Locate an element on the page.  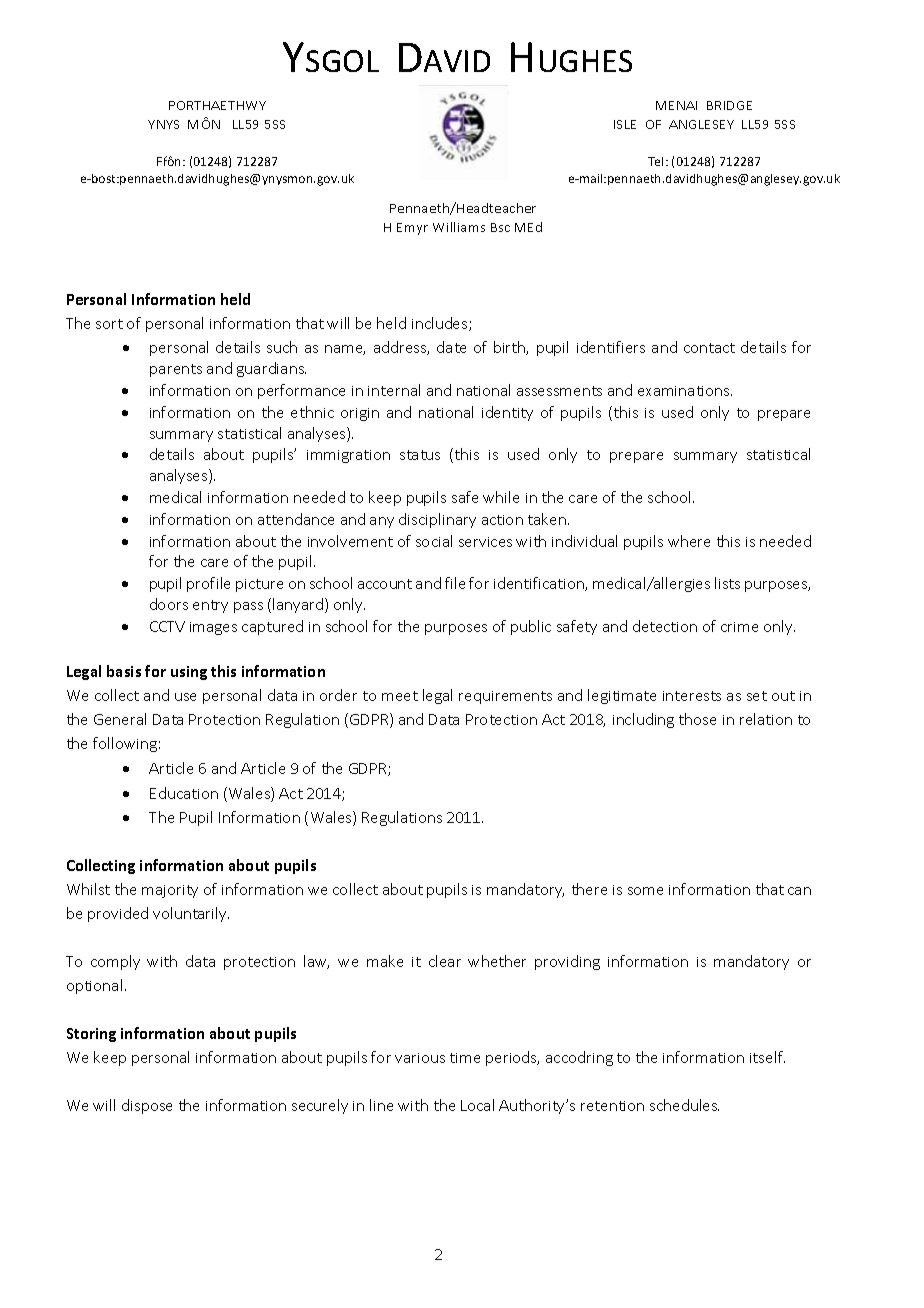
Bsc is located at coordinates (500, 227).
